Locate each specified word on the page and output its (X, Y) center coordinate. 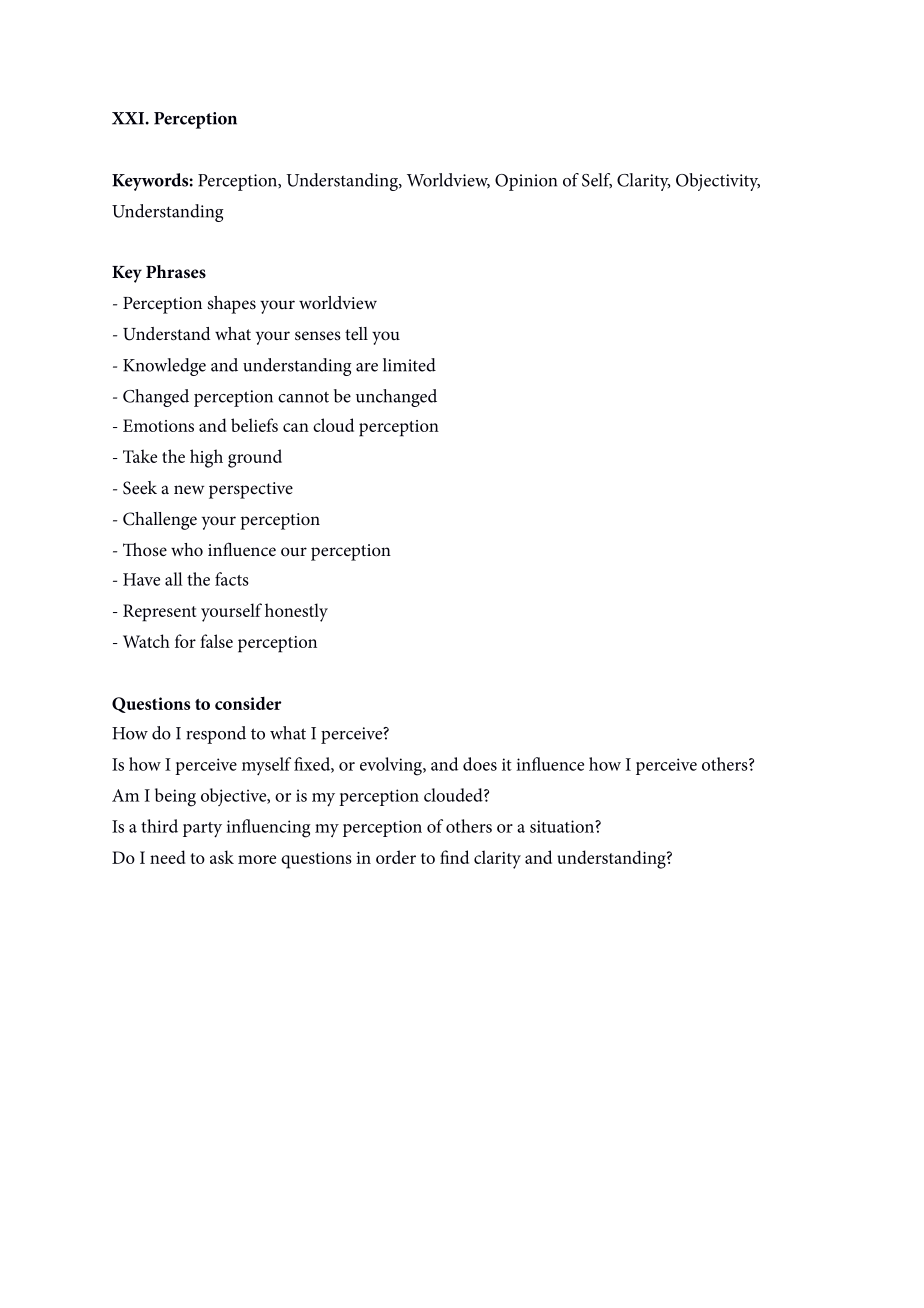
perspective (251, 490)
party (202, 830)
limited (409, 365)
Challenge (160, 521)
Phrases (176, 272)
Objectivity (718, 182)
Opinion (526, 182)
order (396, 857)
